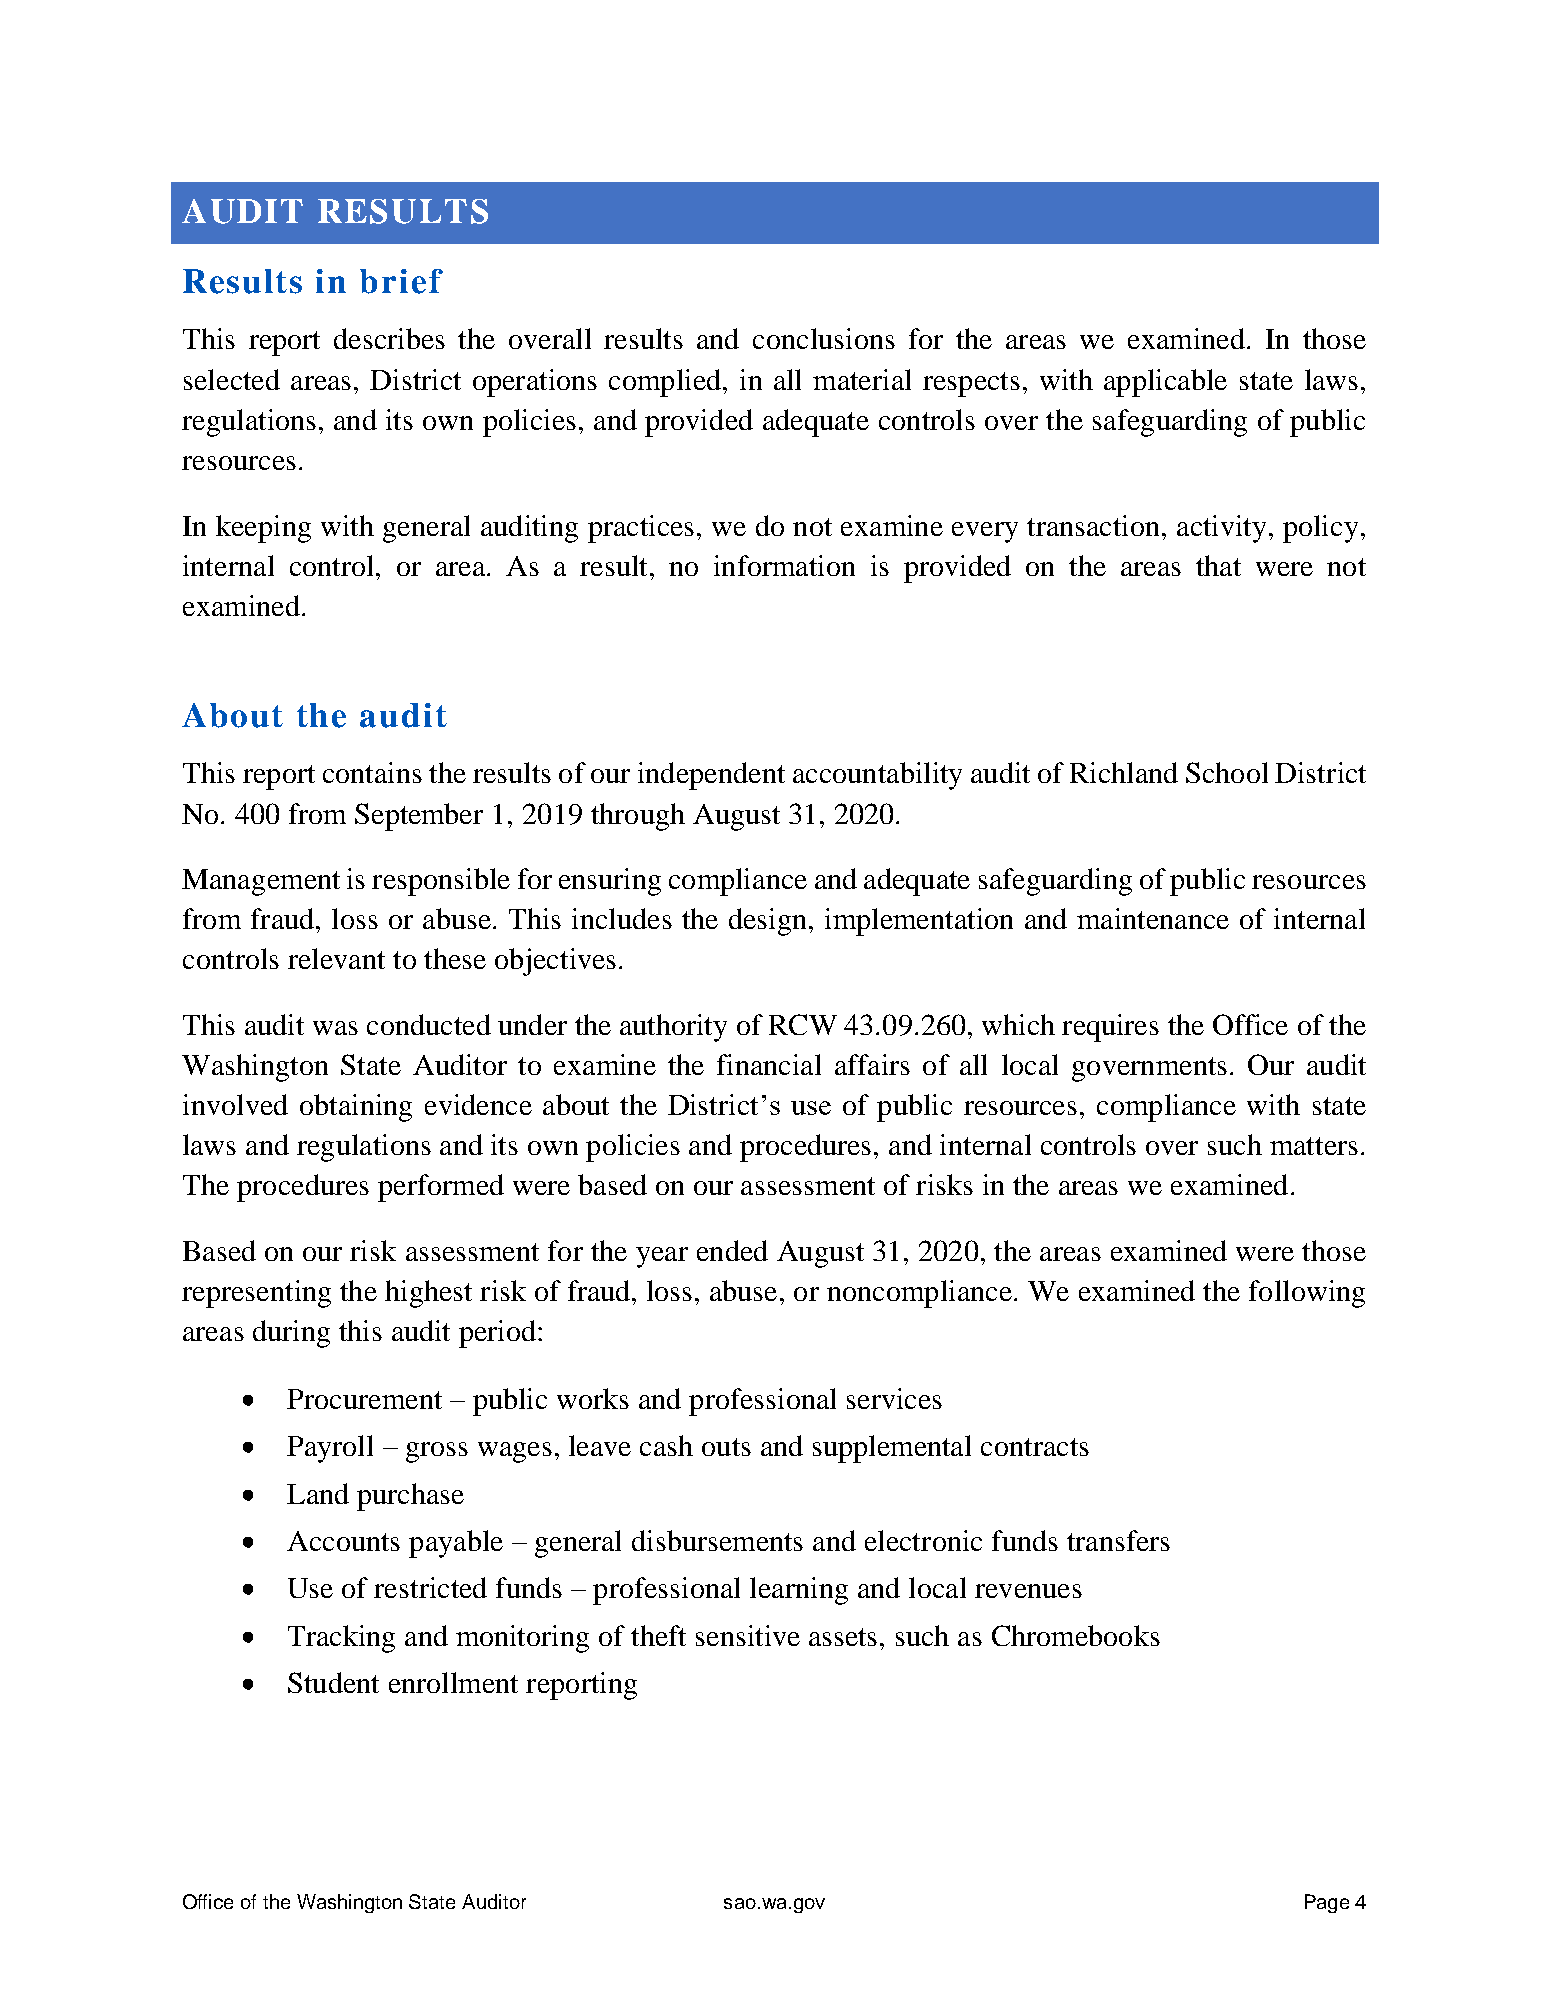 This screenshot has height=2004, width=1549. I want to click on following, so click(1307, 1294).
